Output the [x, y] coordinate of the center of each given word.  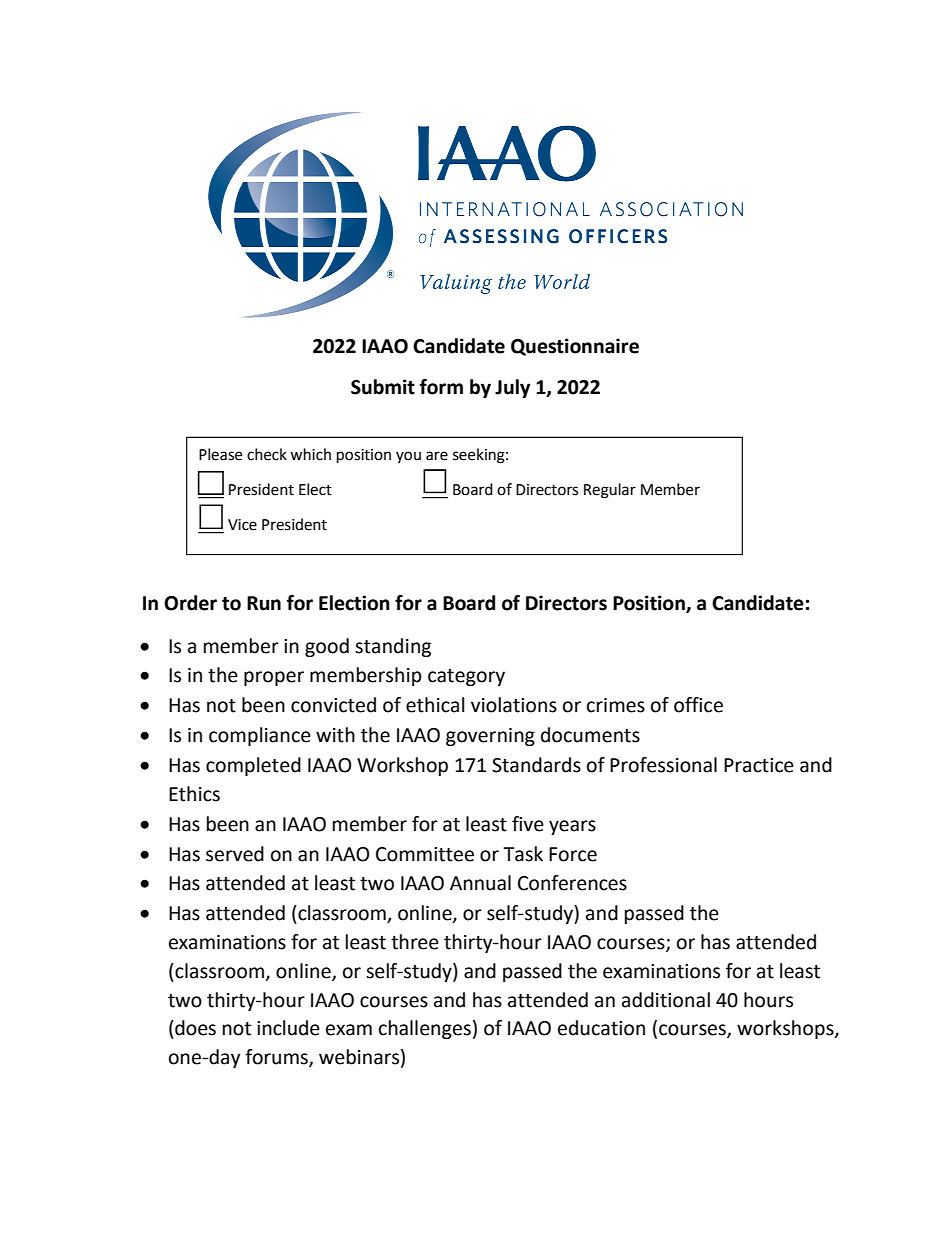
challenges [425, 1029]
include [288, 1028]
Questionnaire [575, 347]
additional [666, 1000]
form [441, 387]
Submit [383, 387]
